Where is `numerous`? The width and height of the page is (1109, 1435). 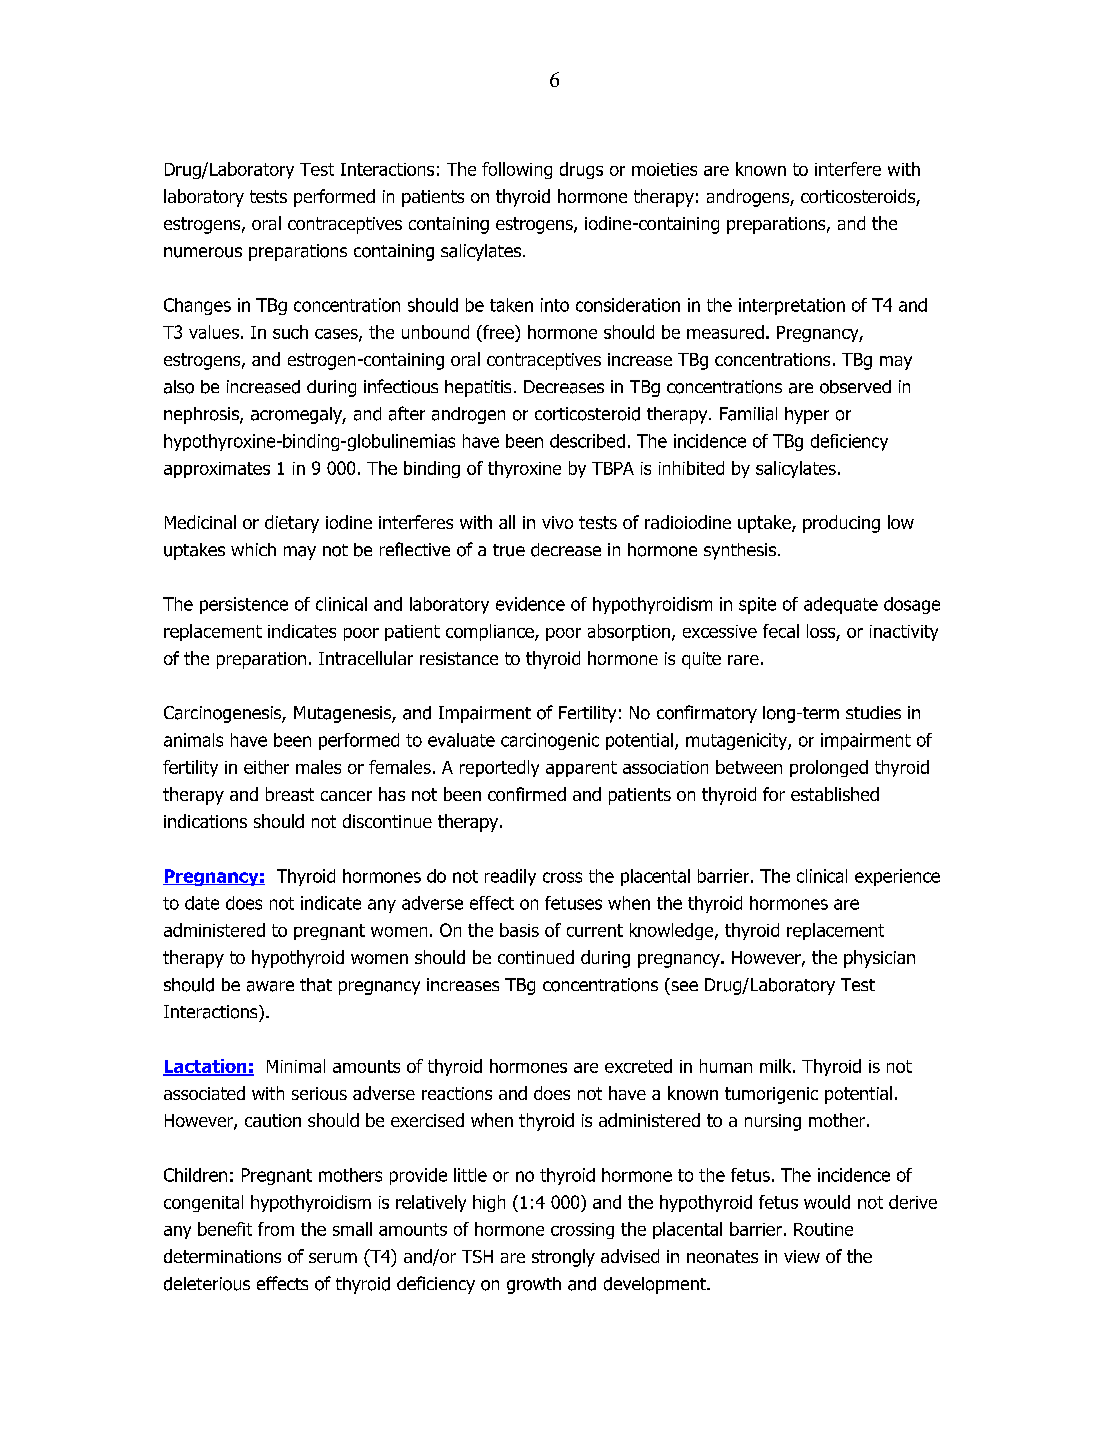 numerous is located at coordinates (203, 252).
